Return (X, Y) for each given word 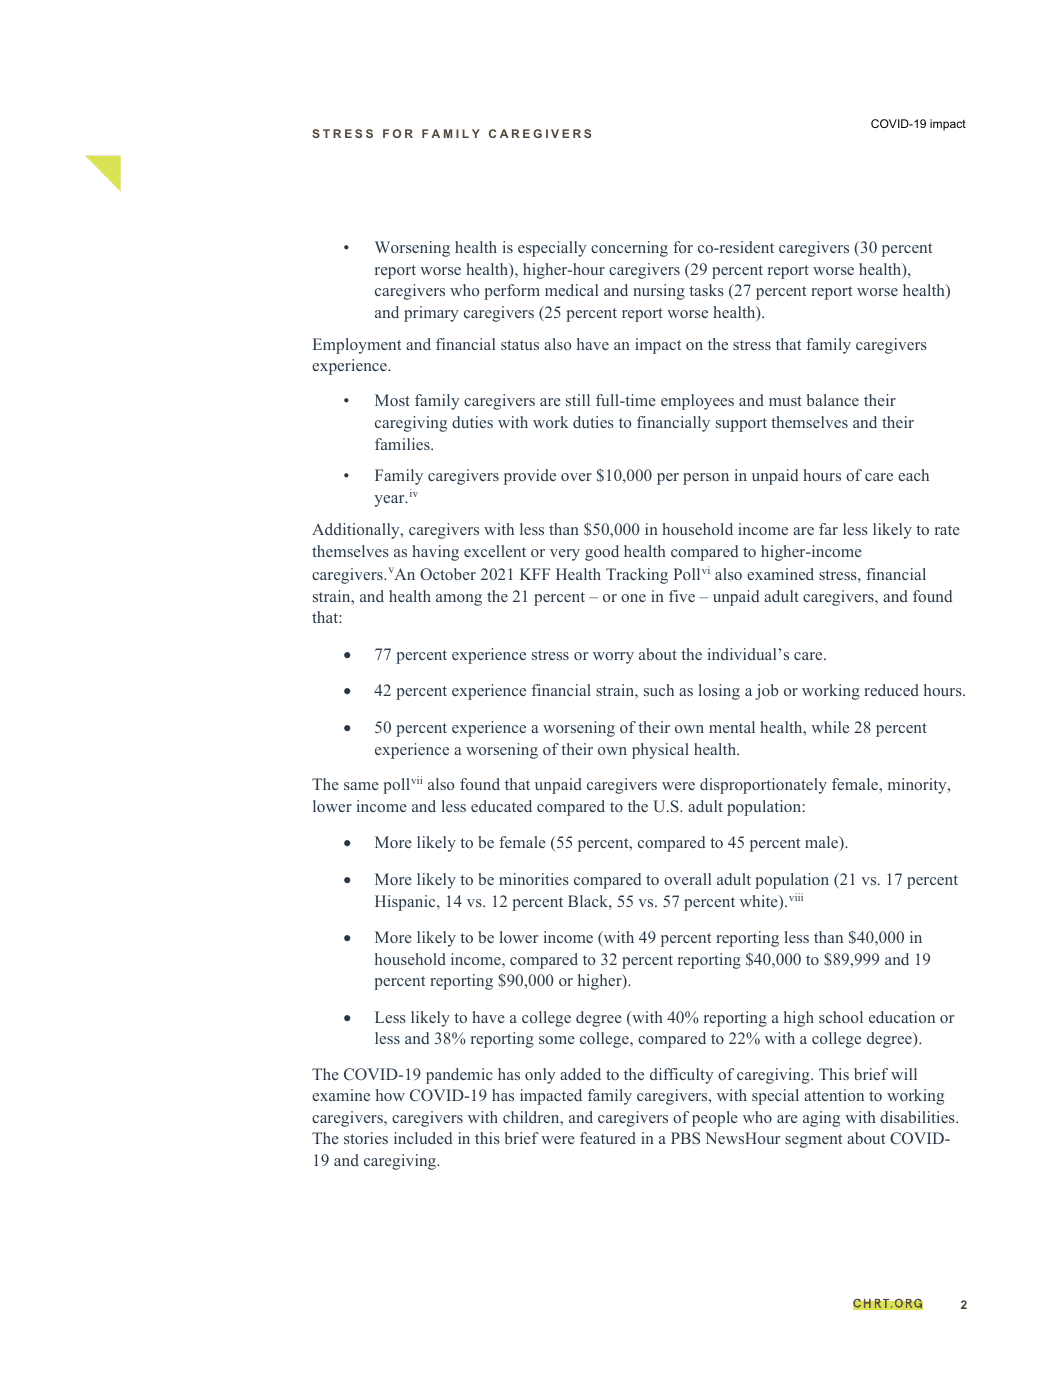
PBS (685, 1138)
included (423, 1138)
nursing (659, 292)
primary (431, 314)
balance (833, 400)
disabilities (918, 1117)
